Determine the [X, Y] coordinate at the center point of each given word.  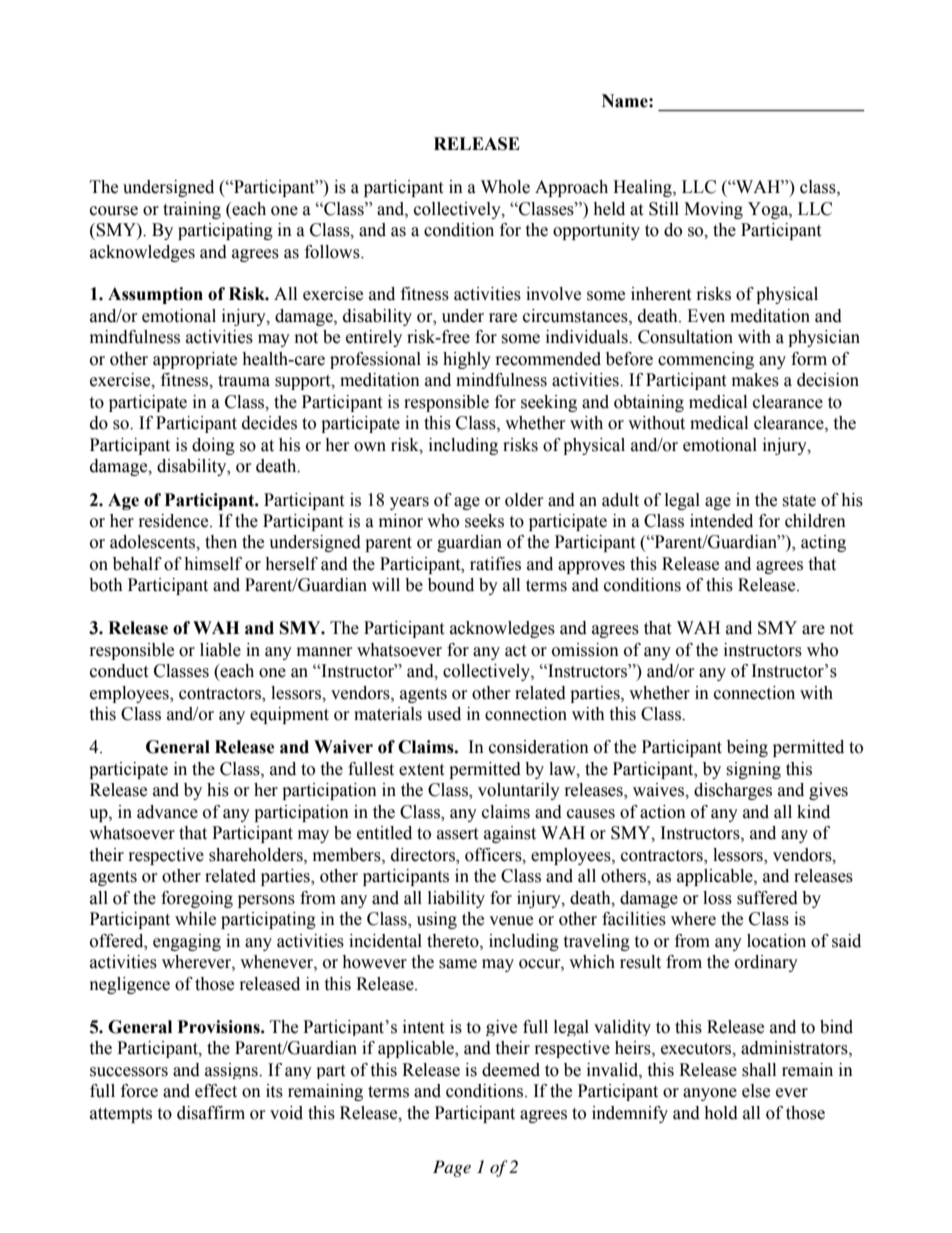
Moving [713, 210]
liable [220, 650]
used [444, 714]
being [747, 748]
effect [216, 1091]
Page [452, 1168]
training [192, 210]
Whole [505, 187]
